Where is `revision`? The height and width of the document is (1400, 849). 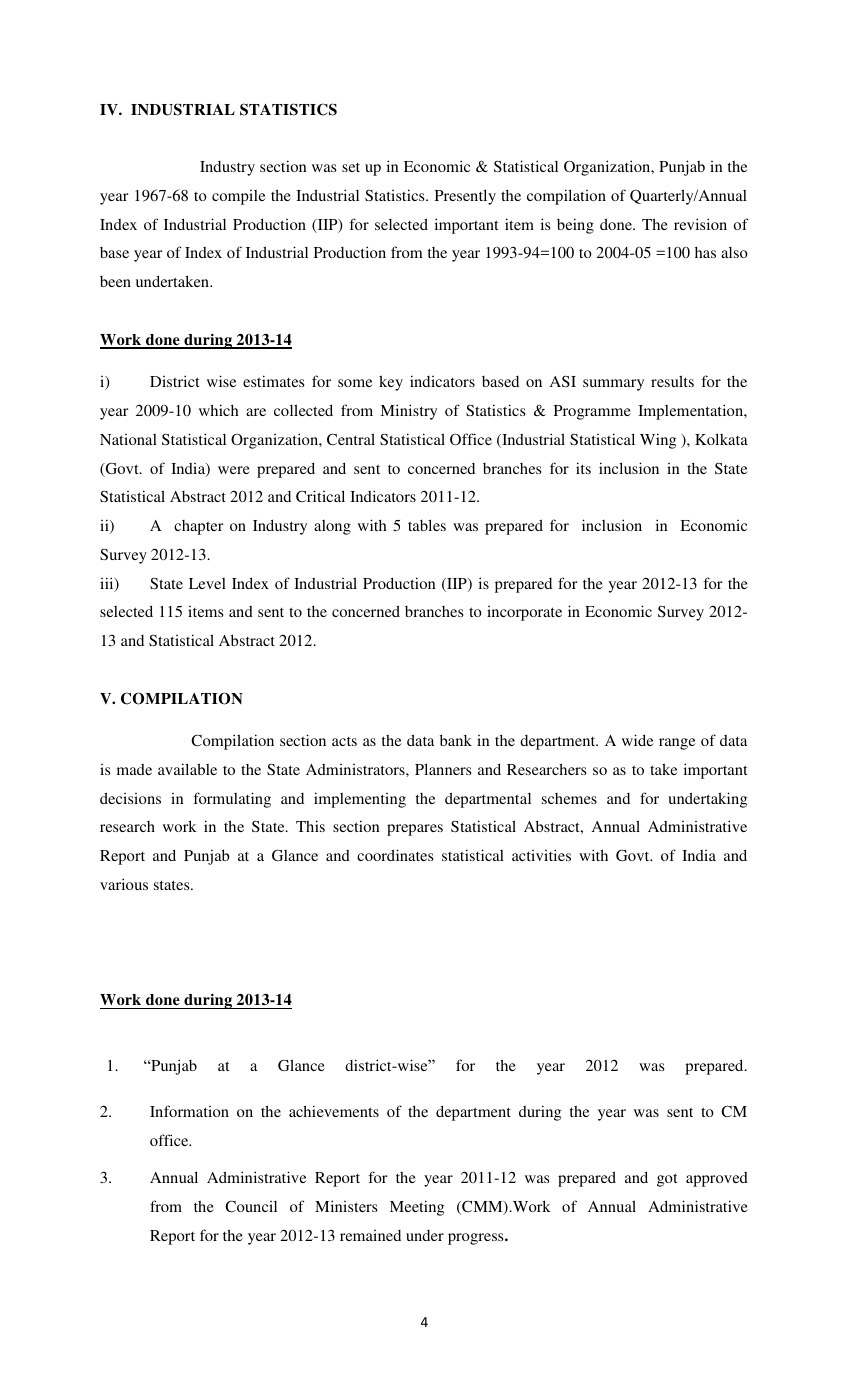 revision is located at coordinates (700, 224).
